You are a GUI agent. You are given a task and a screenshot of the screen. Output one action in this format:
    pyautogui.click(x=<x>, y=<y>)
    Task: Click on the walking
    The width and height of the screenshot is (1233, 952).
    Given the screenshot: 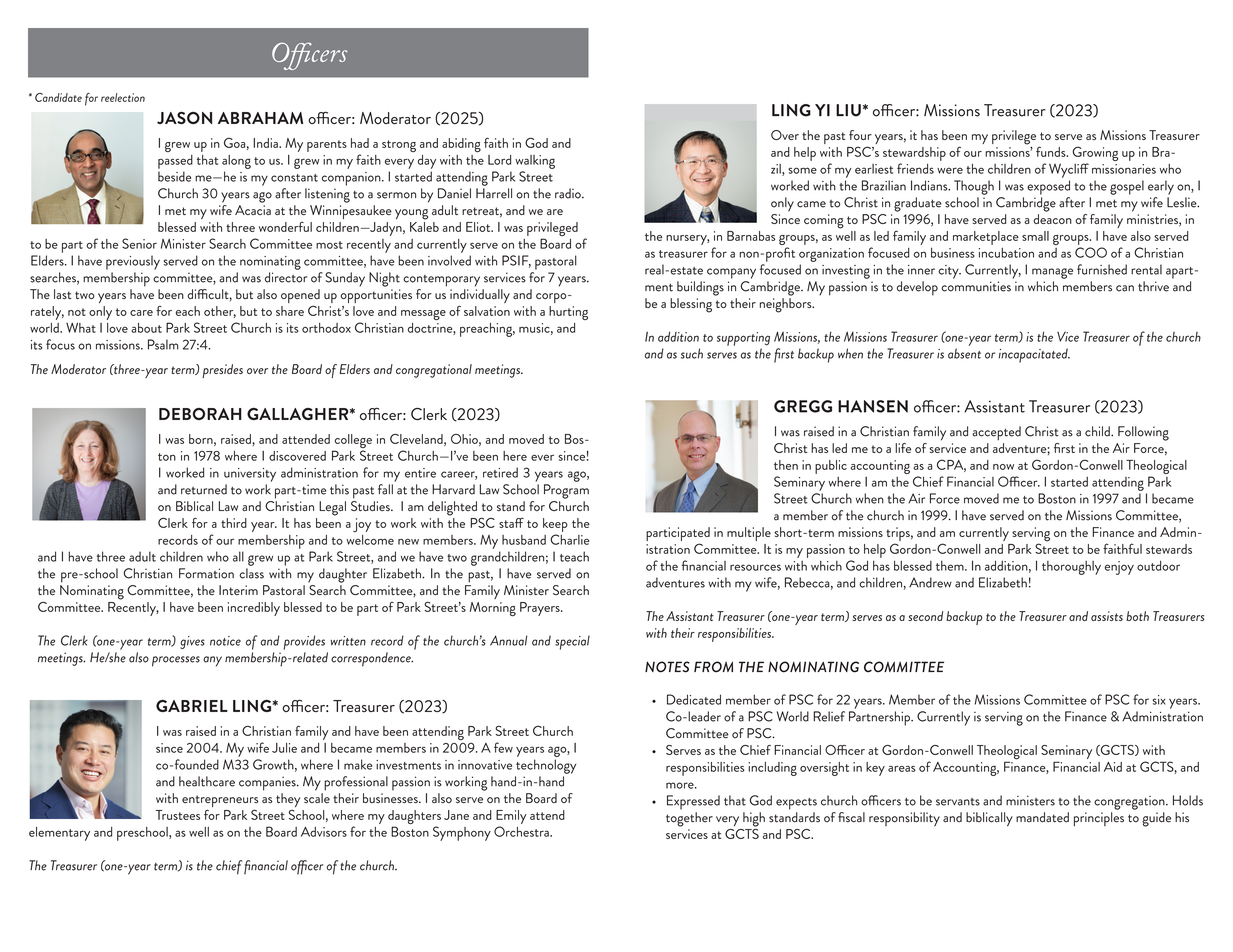 What is the action you would take?
    pyautogui.click(x=535, y=162)
